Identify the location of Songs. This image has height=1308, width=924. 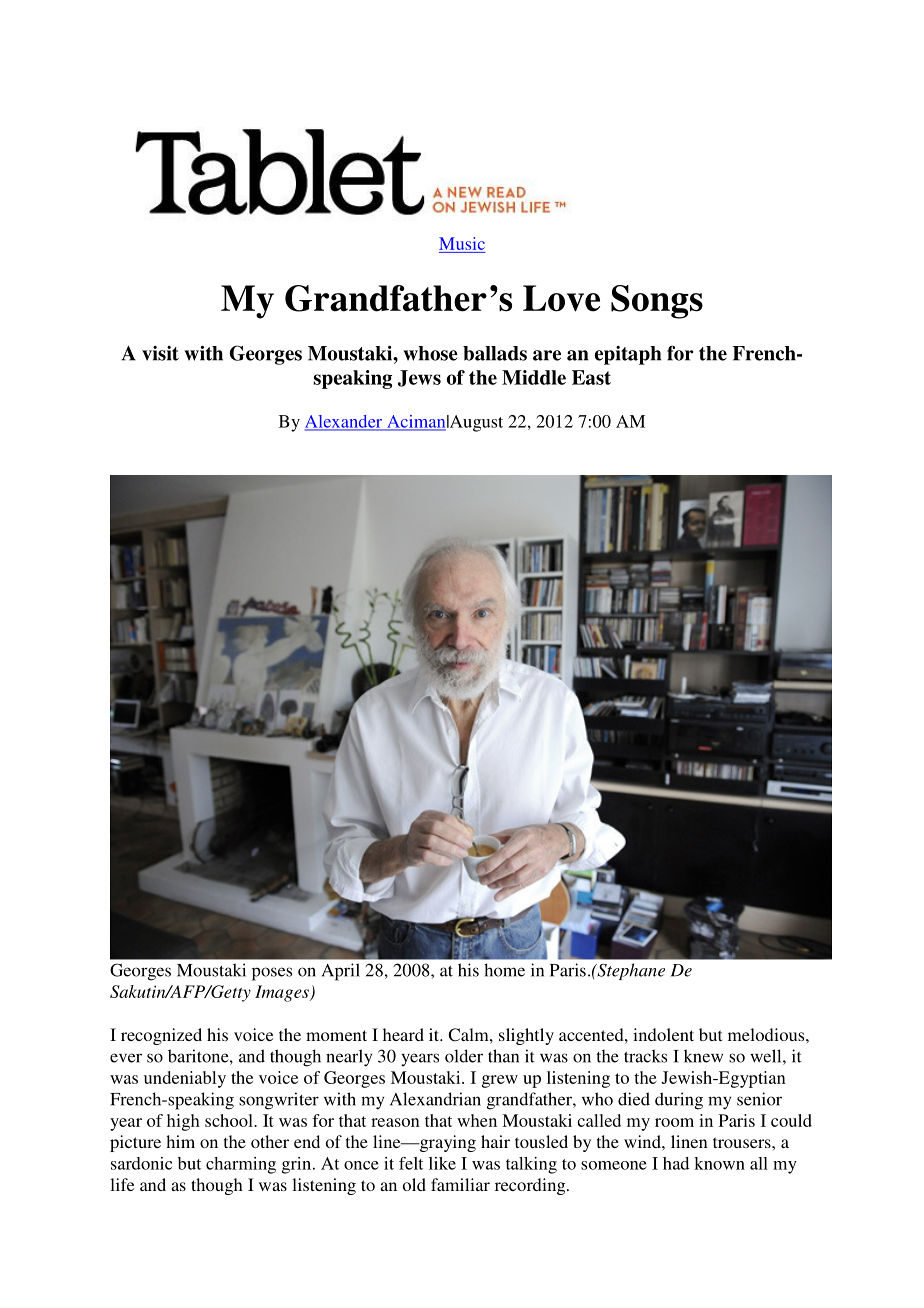
(657, 302).
